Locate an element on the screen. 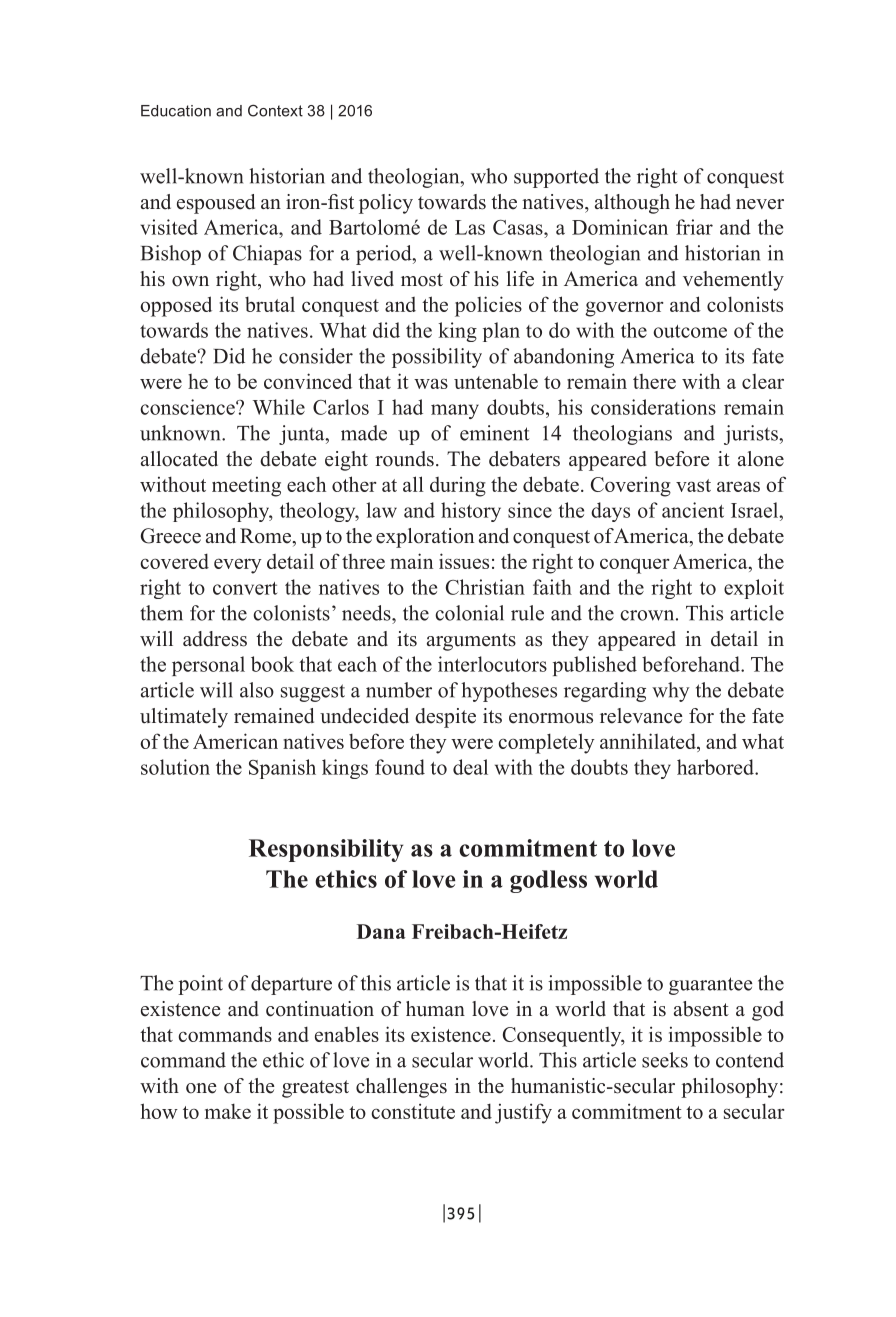  Context is located at coordinates (275, 110).
